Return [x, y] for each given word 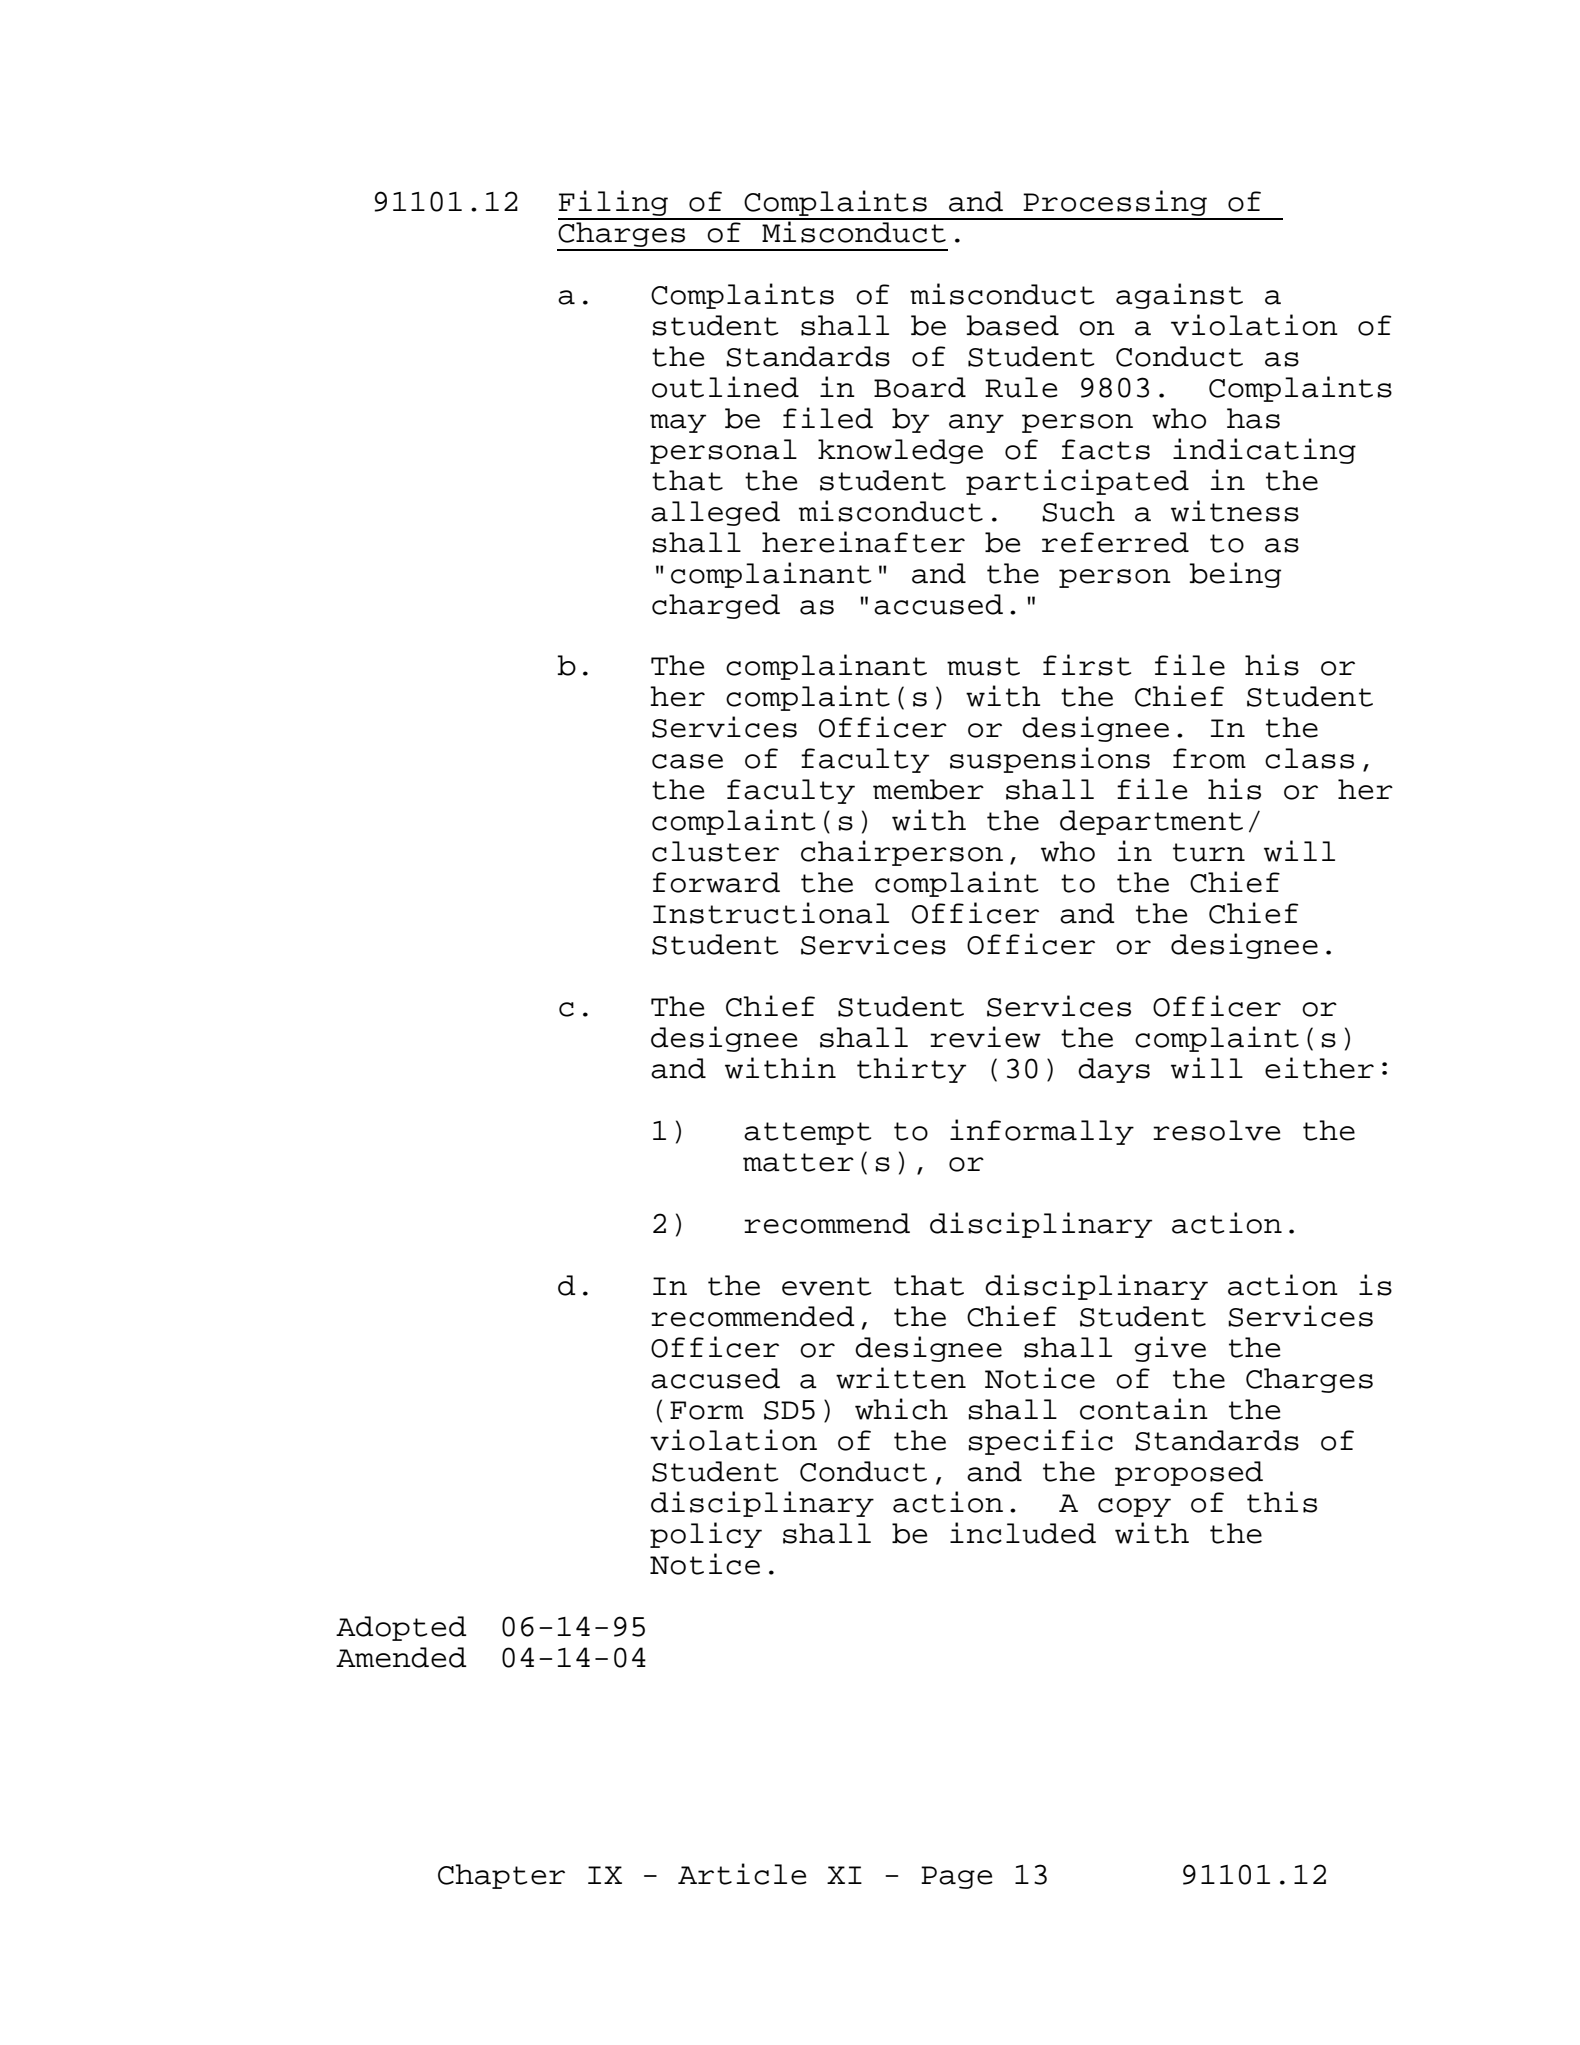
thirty [911, 1070]
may [678, 423]
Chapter [501, 1876]
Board [920, 387]
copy [1134, 1507]
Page [957, 1877]
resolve [1217, 1130]
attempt [807, 1133]
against [1179, 296]
